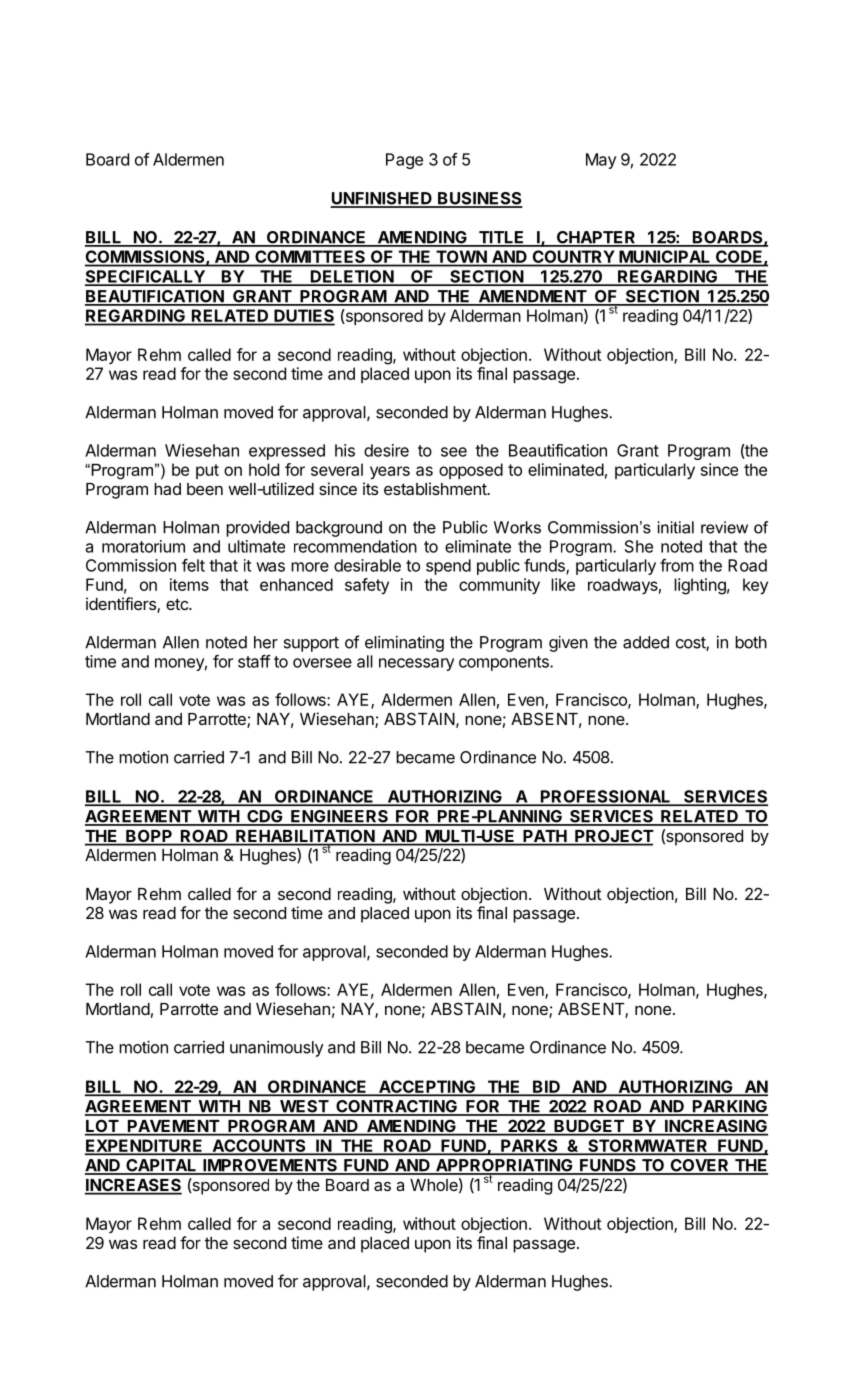 The image size is (849, 1400). What do you see at coordinates (404, 161) in the screenshot?
I see `Page` at bounding box center [404, 161].
